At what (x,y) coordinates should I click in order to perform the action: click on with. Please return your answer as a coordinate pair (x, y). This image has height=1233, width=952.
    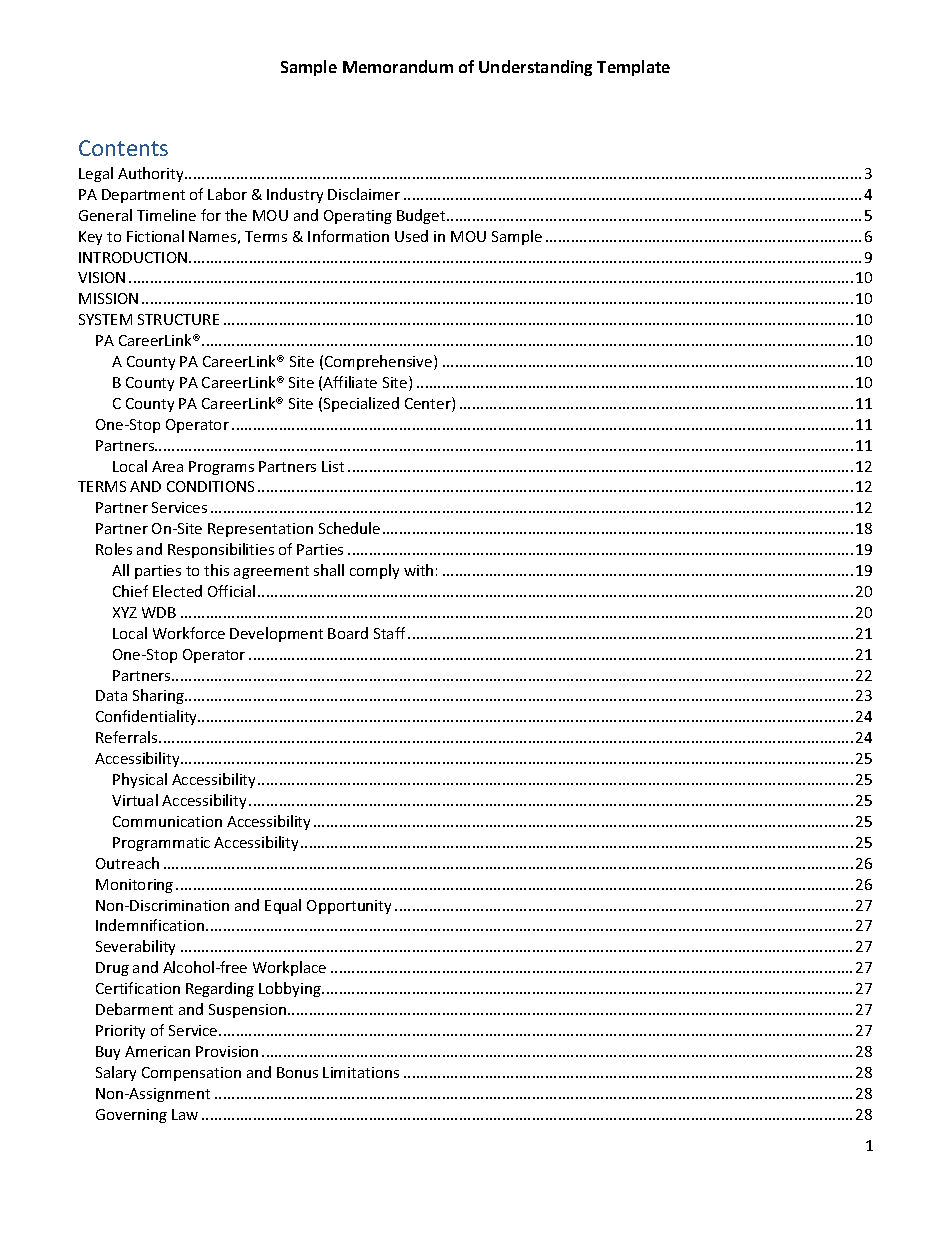
    Looking at the image, I should click on (418, 570).
